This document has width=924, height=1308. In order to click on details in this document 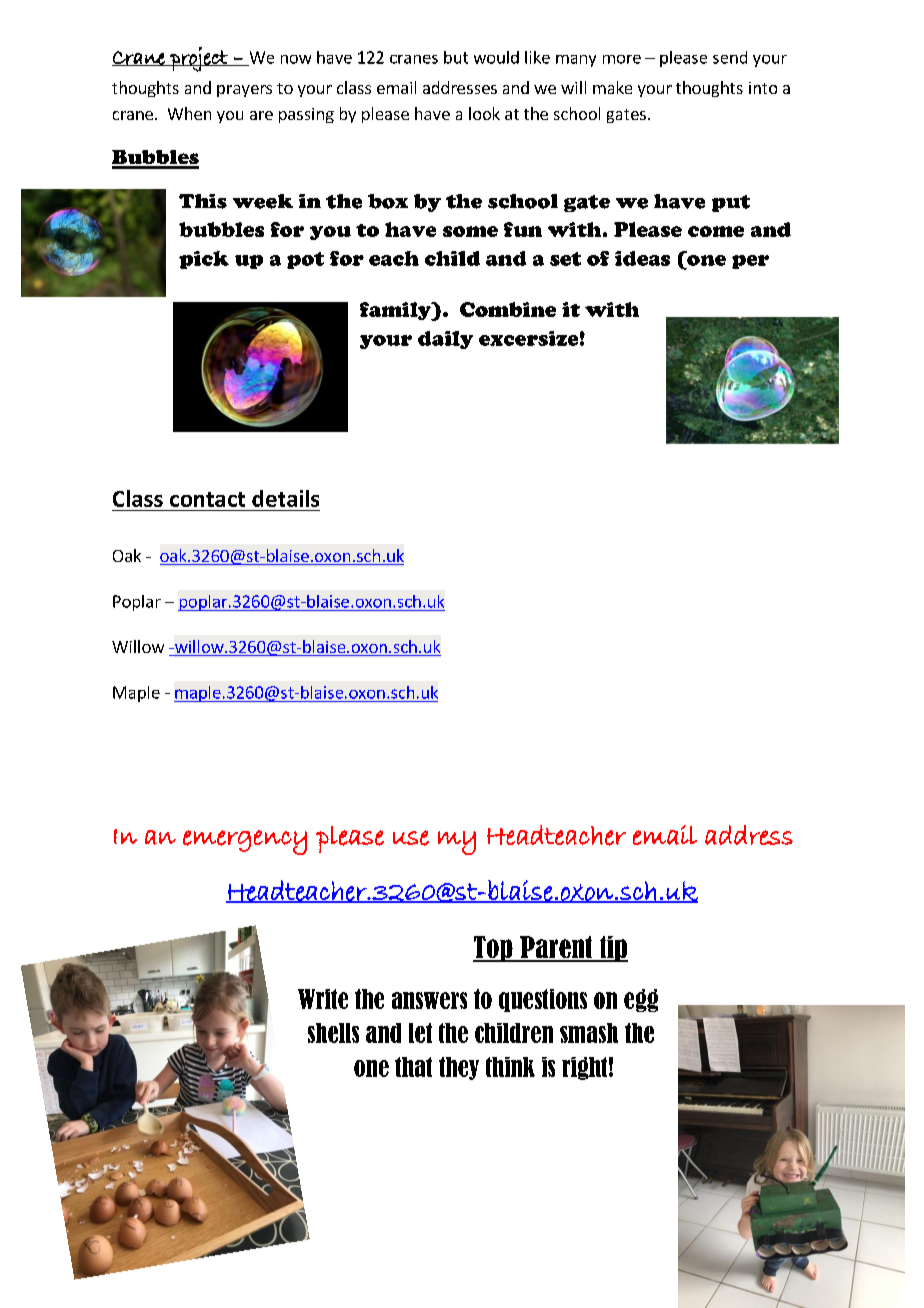, I will do `click(285, 498)`.
